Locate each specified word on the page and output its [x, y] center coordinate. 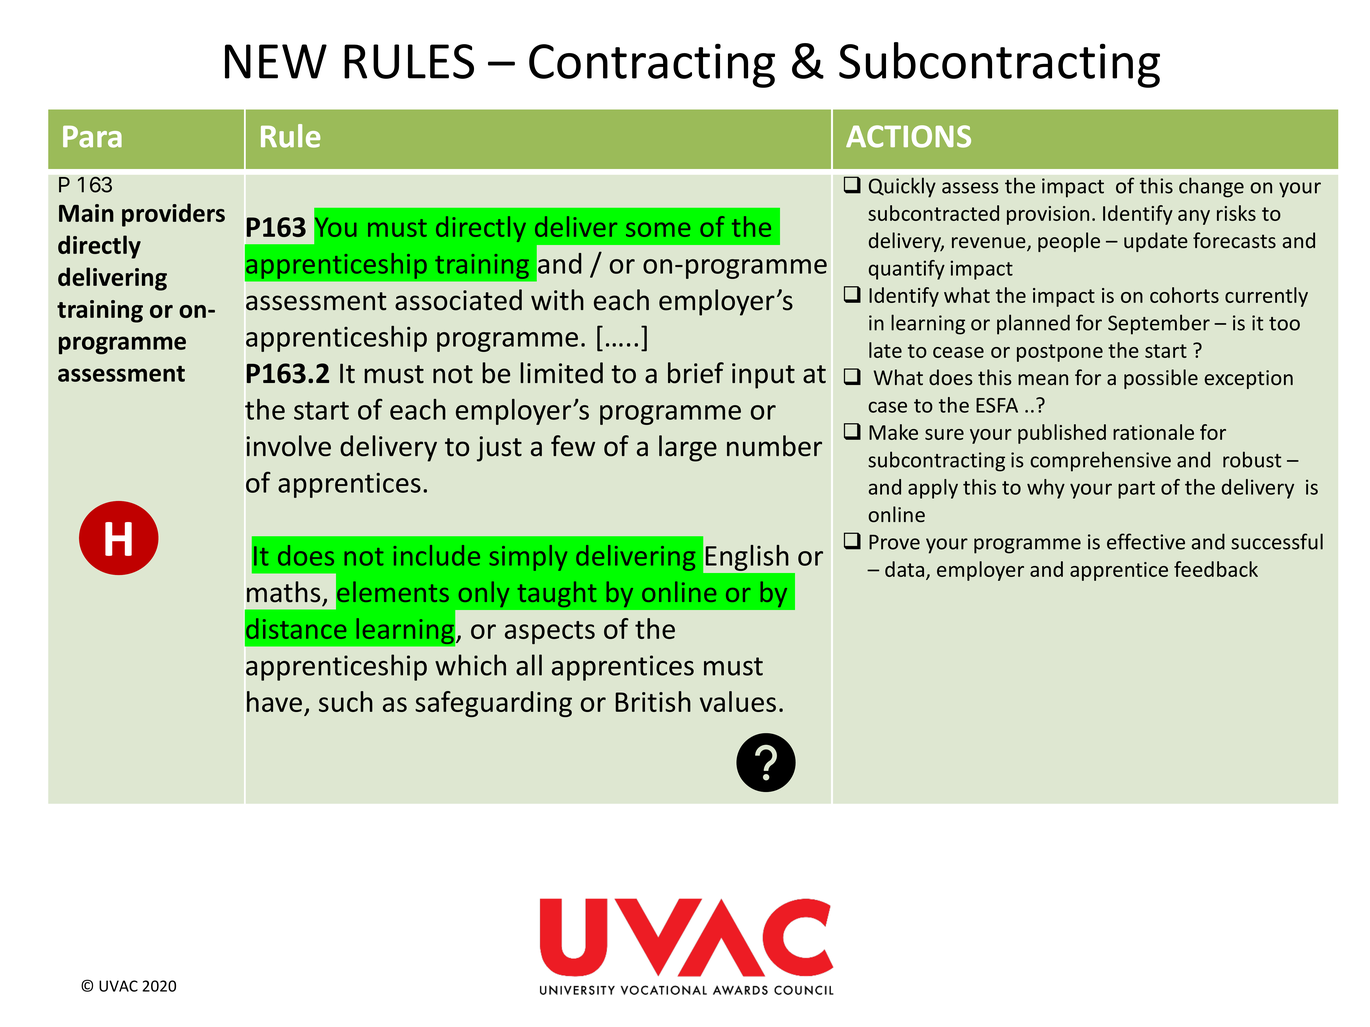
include [437, 555]
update [1156, 242]
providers [173, 215]
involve [288, 446]
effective [1146, 541]
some [658, 229]
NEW [276, 61]
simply [528, 558]
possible [1161, 379]
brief [696, 373]
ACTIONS [908, 136]
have [274, 701]
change [1211, 187]
